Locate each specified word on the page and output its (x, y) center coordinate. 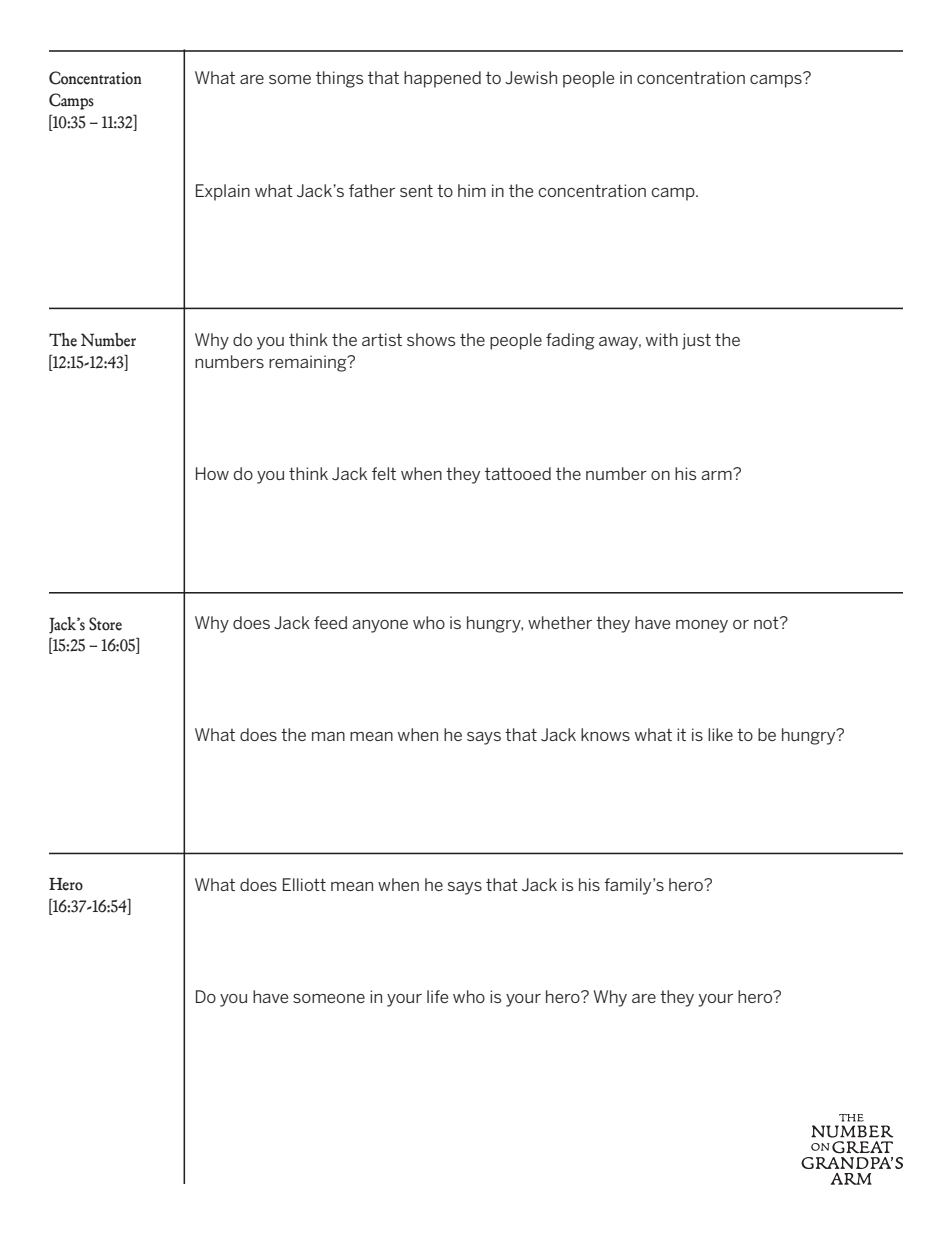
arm (717, 474)
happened (442, 79)
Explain (223, 192)
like (720, 734)
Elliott (304, 884)
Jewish (531, 78)
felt (384, 473)
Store (105, 624)
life (437, 996)
